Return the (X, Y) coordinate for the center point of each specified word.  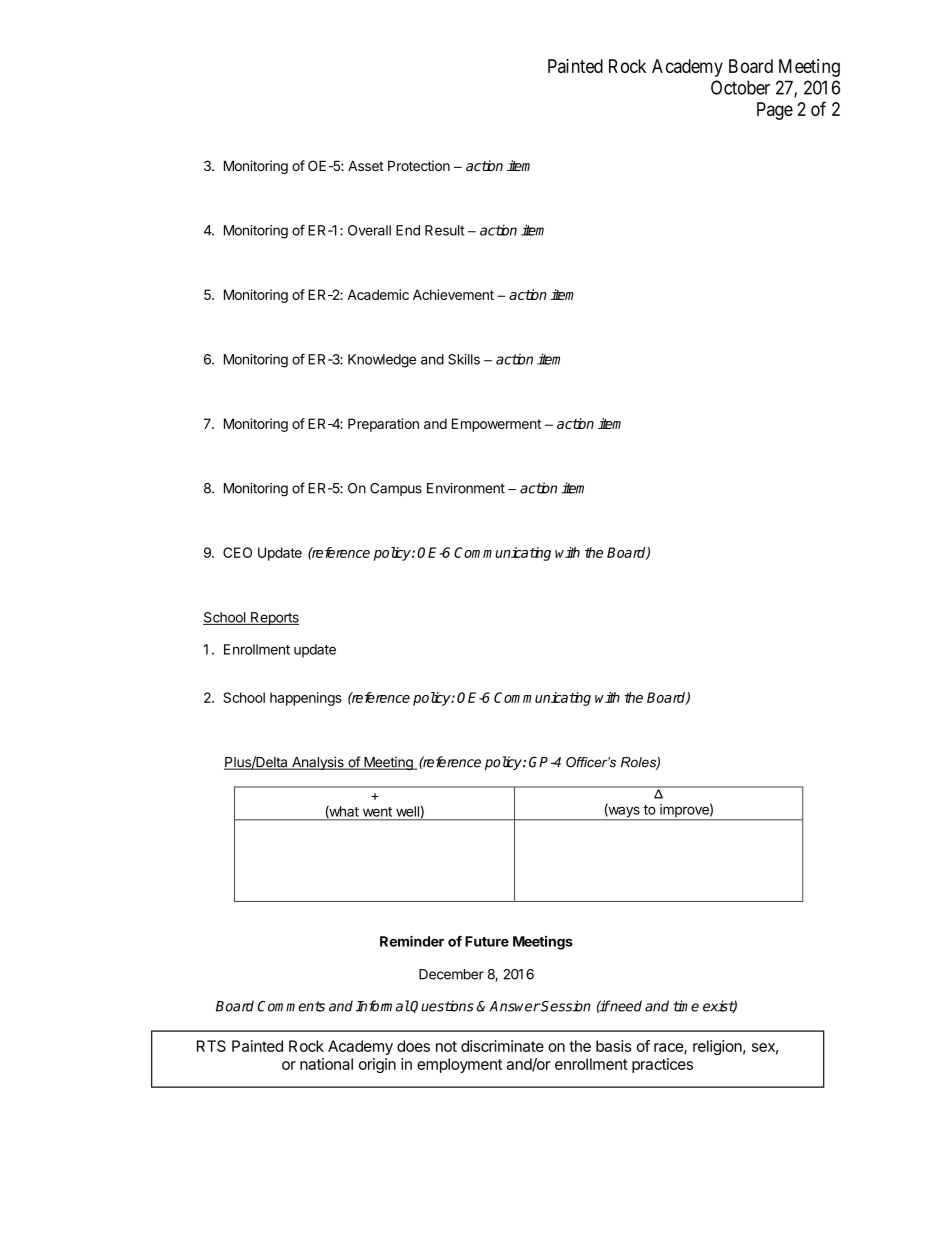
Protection (419, 165)
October (740, 87)
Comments (291, 1006)
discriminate (502, 1046)
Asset (366, 166)
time (686, 1006)
